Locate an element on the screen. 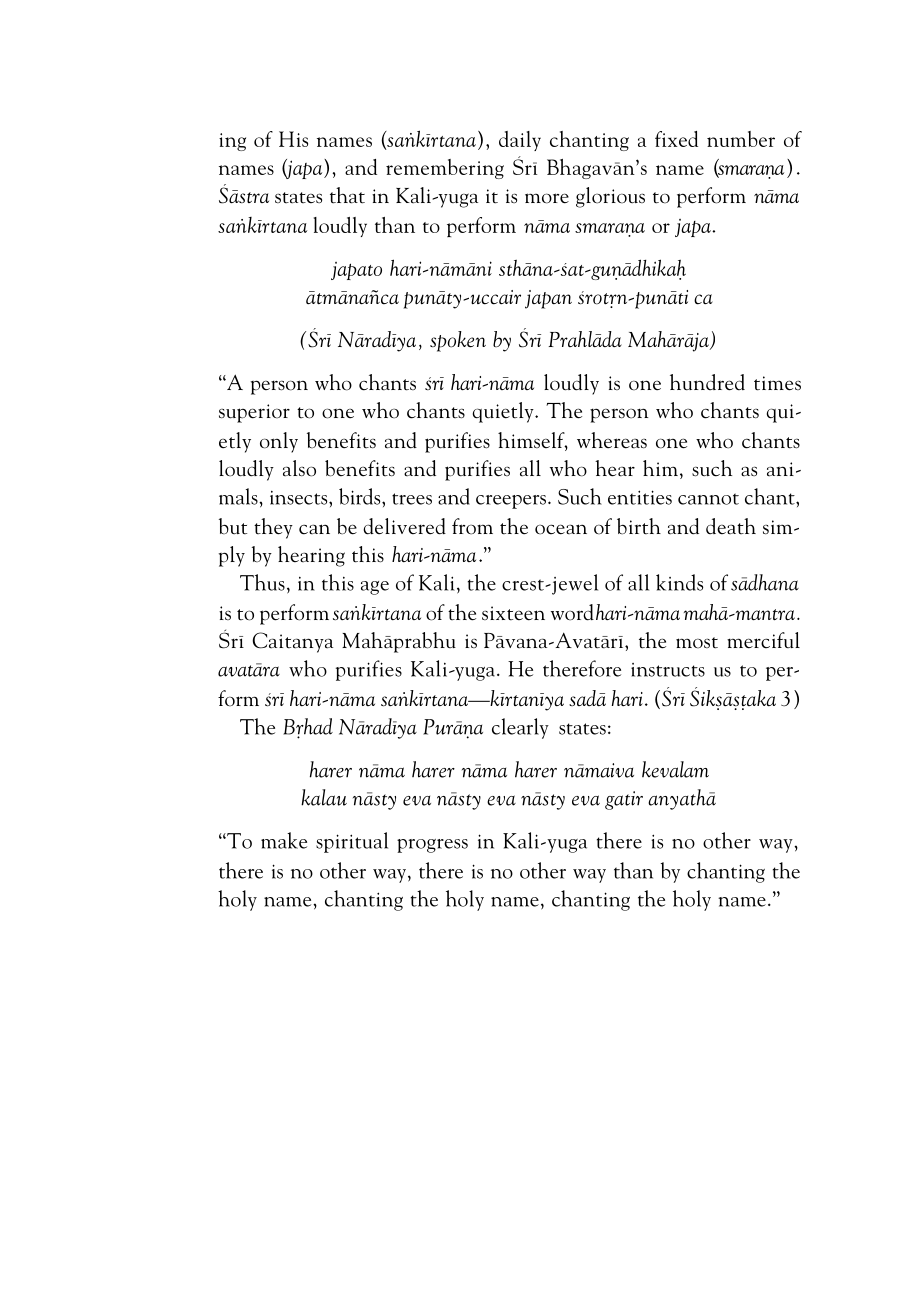  progress is located at coordinates (432, 846).
